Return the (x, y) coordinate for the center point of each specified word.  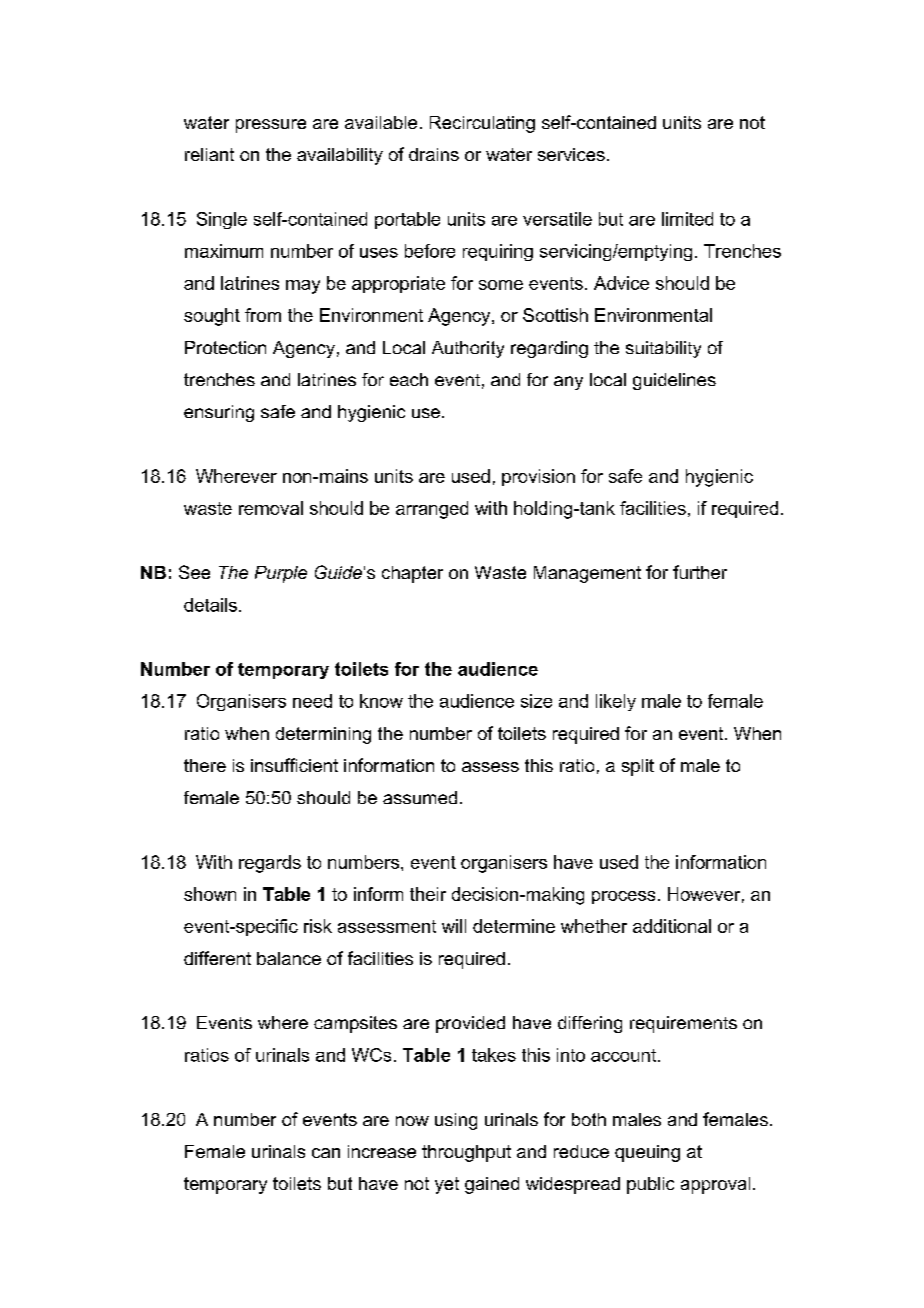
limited (687, 219)
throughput (466, 1153)
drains (434, 154)
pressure (271, 126)
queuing (647, 1153)
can (326, 1153)
